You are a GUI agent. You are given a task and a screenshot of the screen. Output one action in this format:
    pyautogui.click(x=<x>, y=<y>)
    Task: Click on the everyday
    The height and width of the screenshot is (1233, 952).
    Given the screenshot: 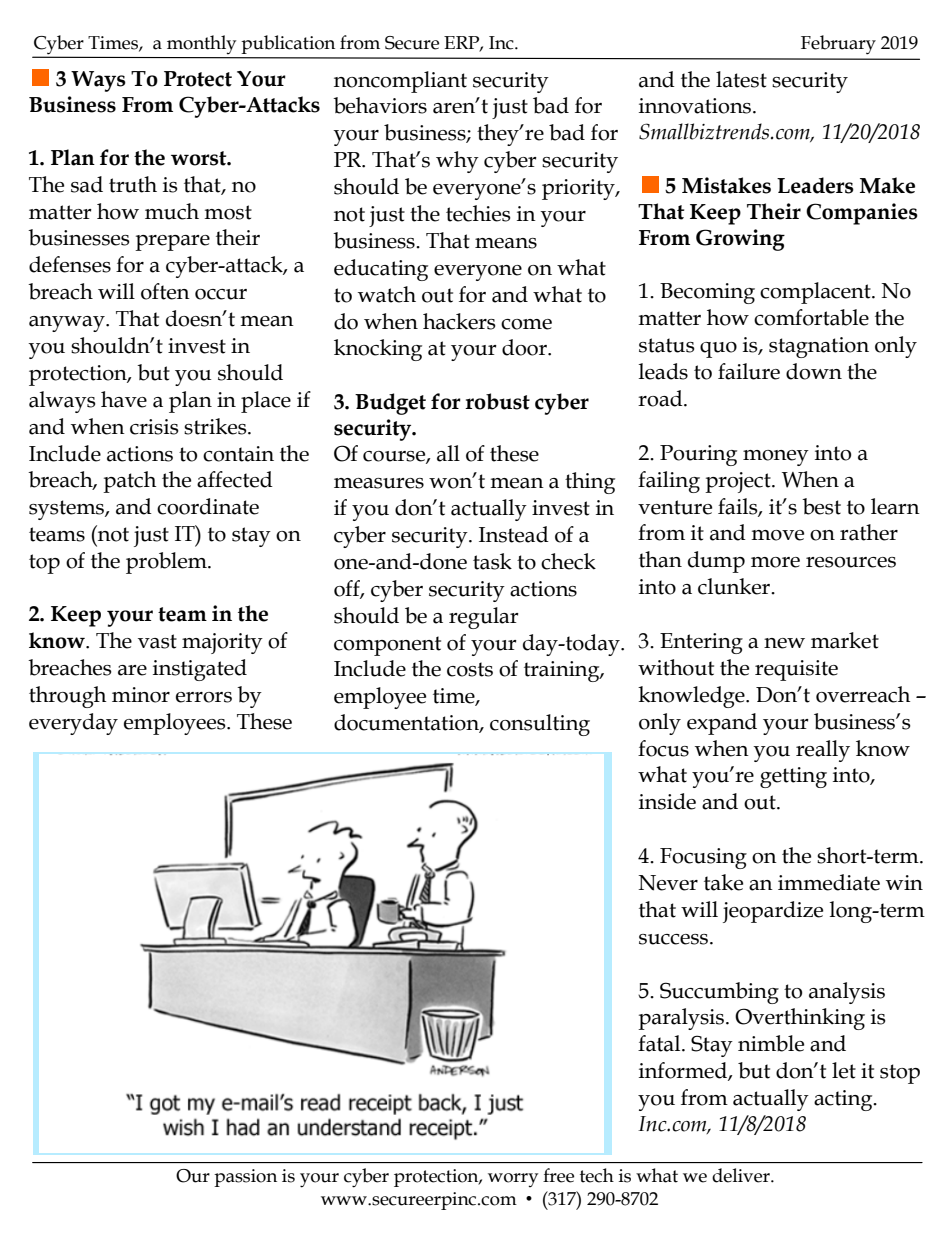 What is the action you would take?
    pyautogui.click(x=73, y=724)
